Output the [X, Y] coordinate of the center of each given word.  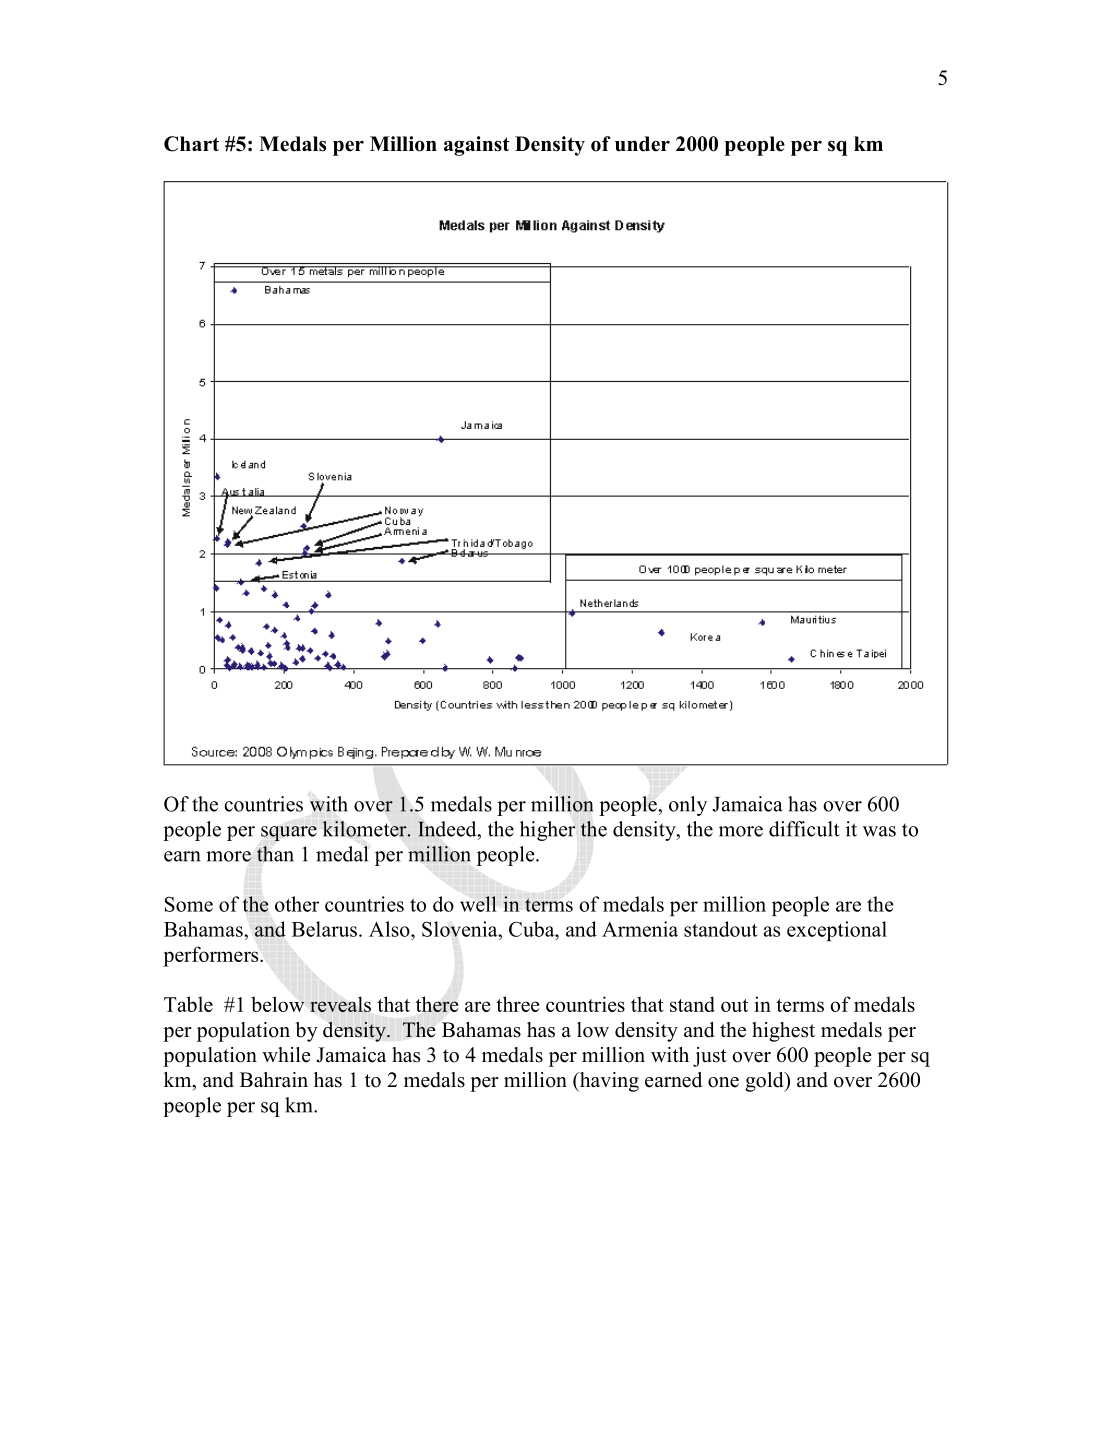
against [477, 146]
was [879, 831]
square [289, 833]
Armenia [640, 929]
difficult [804, 829]
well [478, 904]
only [688, 806]
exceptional [837, 931]
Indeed [448, 829]
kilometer [365, 829]
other [297, 904]
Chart [191, 144]
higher [547, 831]
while [286, 1055]
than [275, 854]
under [642, 144]
